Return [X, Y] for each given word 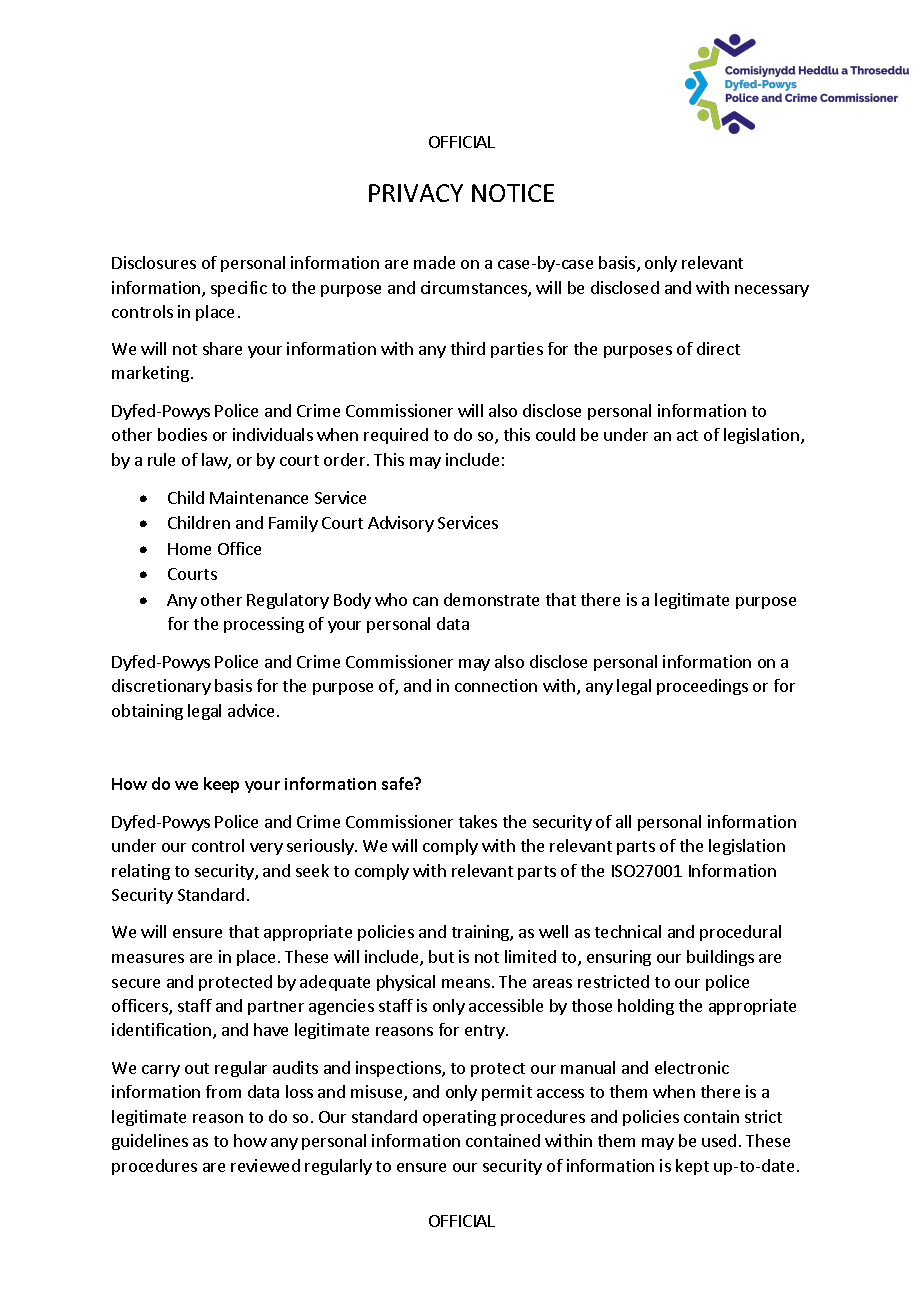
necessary [772, 291]
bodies [182, 434]
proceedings [702, 687]
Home [189, 549]
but [441, 956]
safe [398, 783]
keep [221, 785]
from [223, 1091]
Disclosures [154, 262]
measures [148, 958]
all [623, 821]
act [687, 435]
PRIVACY [416, 193]
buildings [720, 958]
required [396, 436]
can [425, 601]
